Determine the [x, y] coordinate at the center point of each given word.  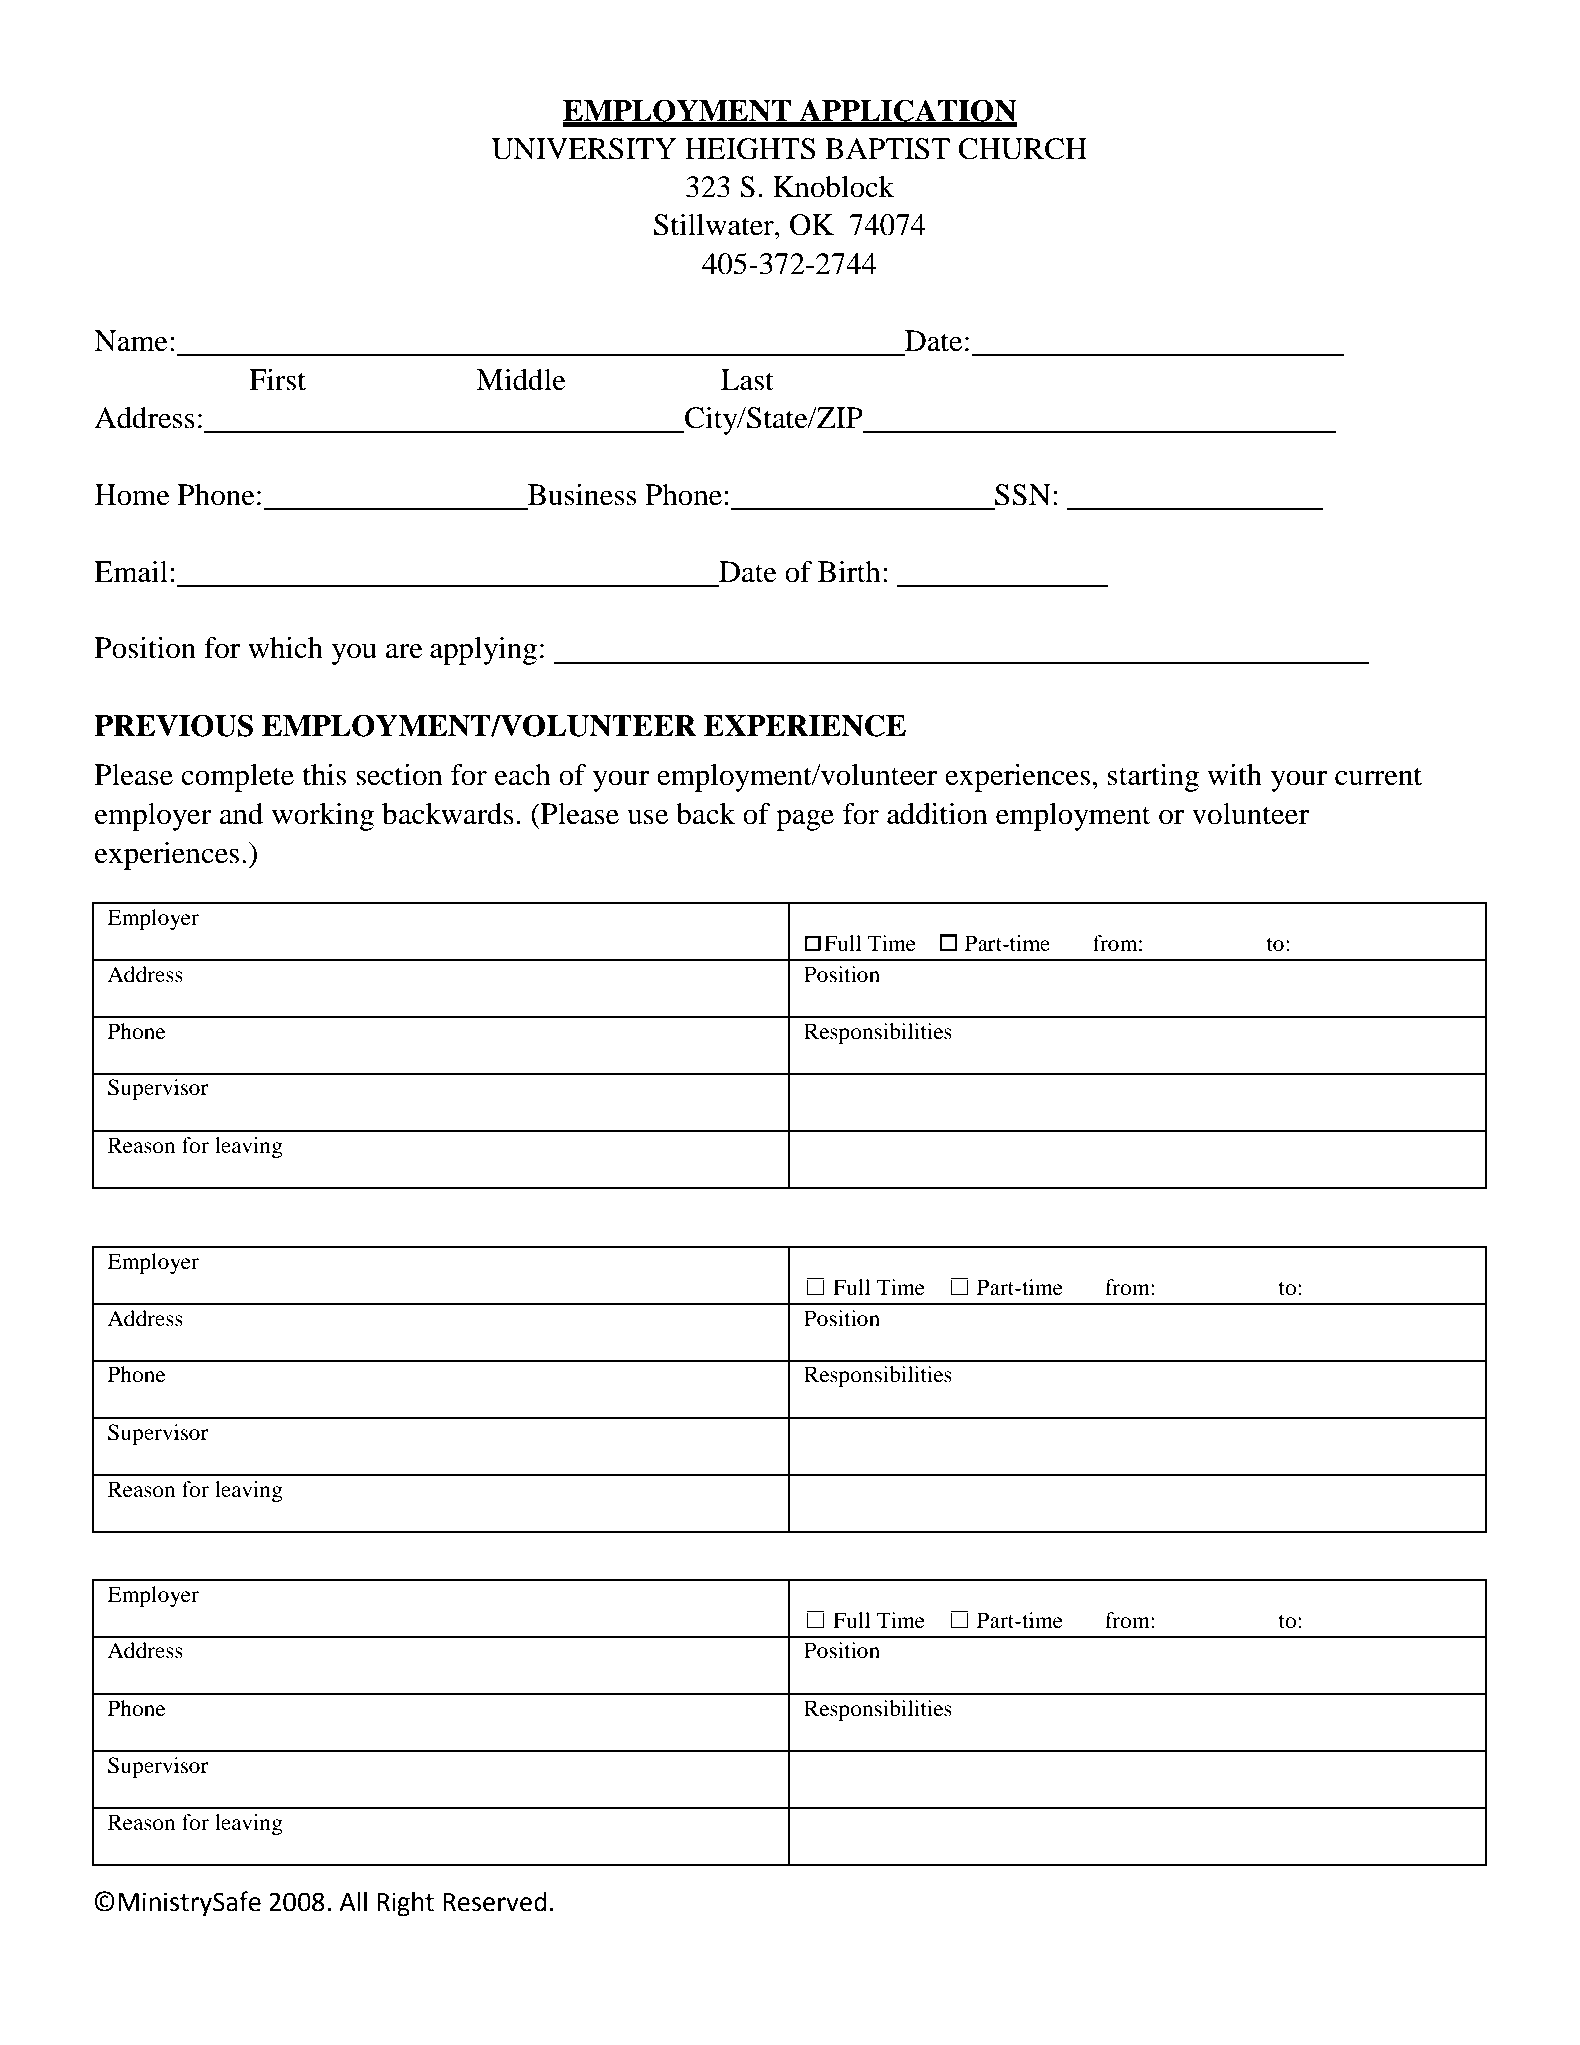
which [285, 648]
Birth [849, 572]
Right [405, 1904]
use [647, 817]
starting [1153, 778]
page [805, 820]
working [323, 817]
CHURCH [1022, 149]
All [353, 1901]
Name [131, 341]
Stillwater [715, 225]
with [1234, 775]
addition [937, 814]
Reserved [495, 1902]
